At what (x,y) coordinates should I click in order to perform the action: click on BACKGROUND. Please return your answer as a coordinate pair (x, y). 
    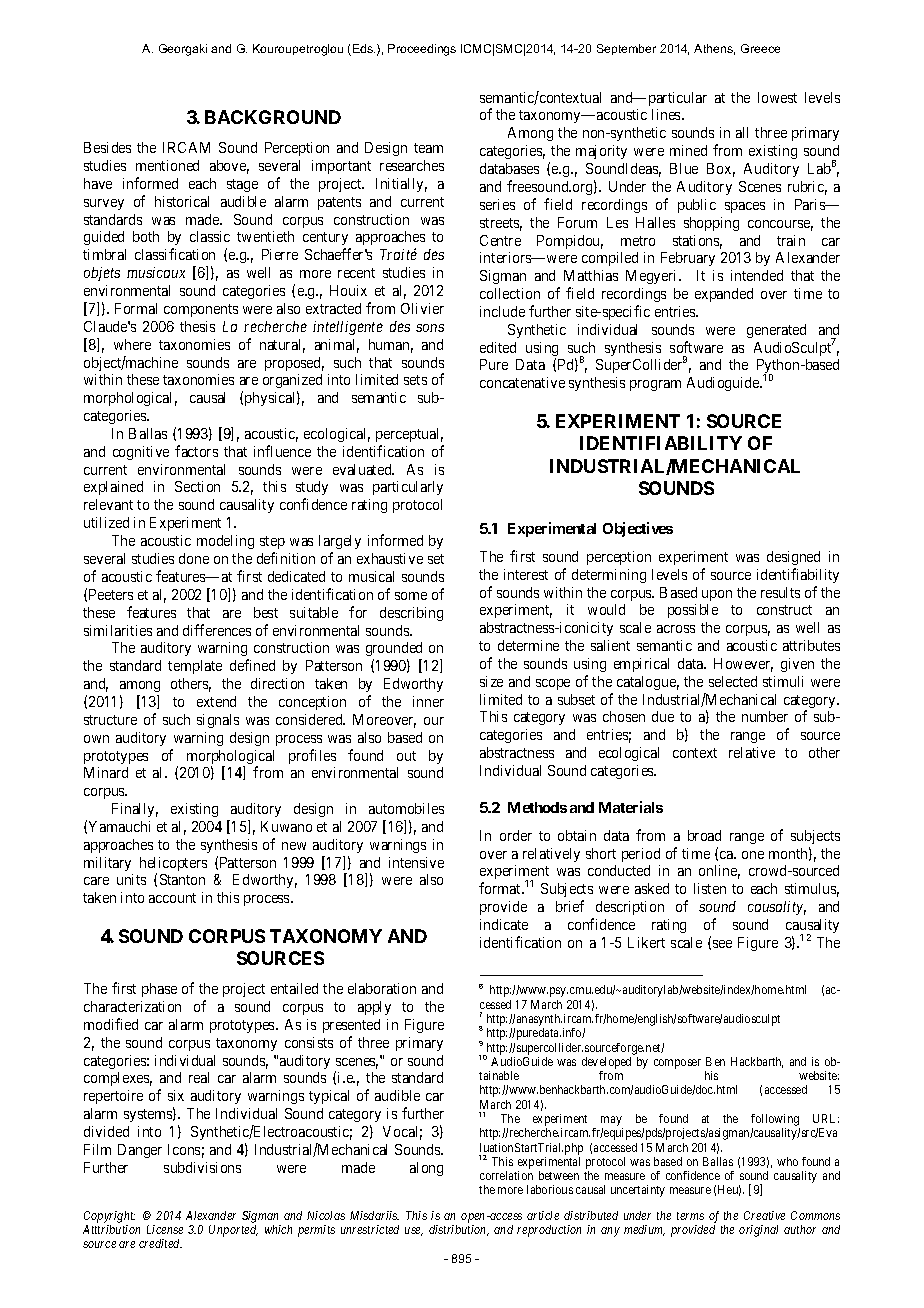
    Looking at the image, I should click on (273, 117).
